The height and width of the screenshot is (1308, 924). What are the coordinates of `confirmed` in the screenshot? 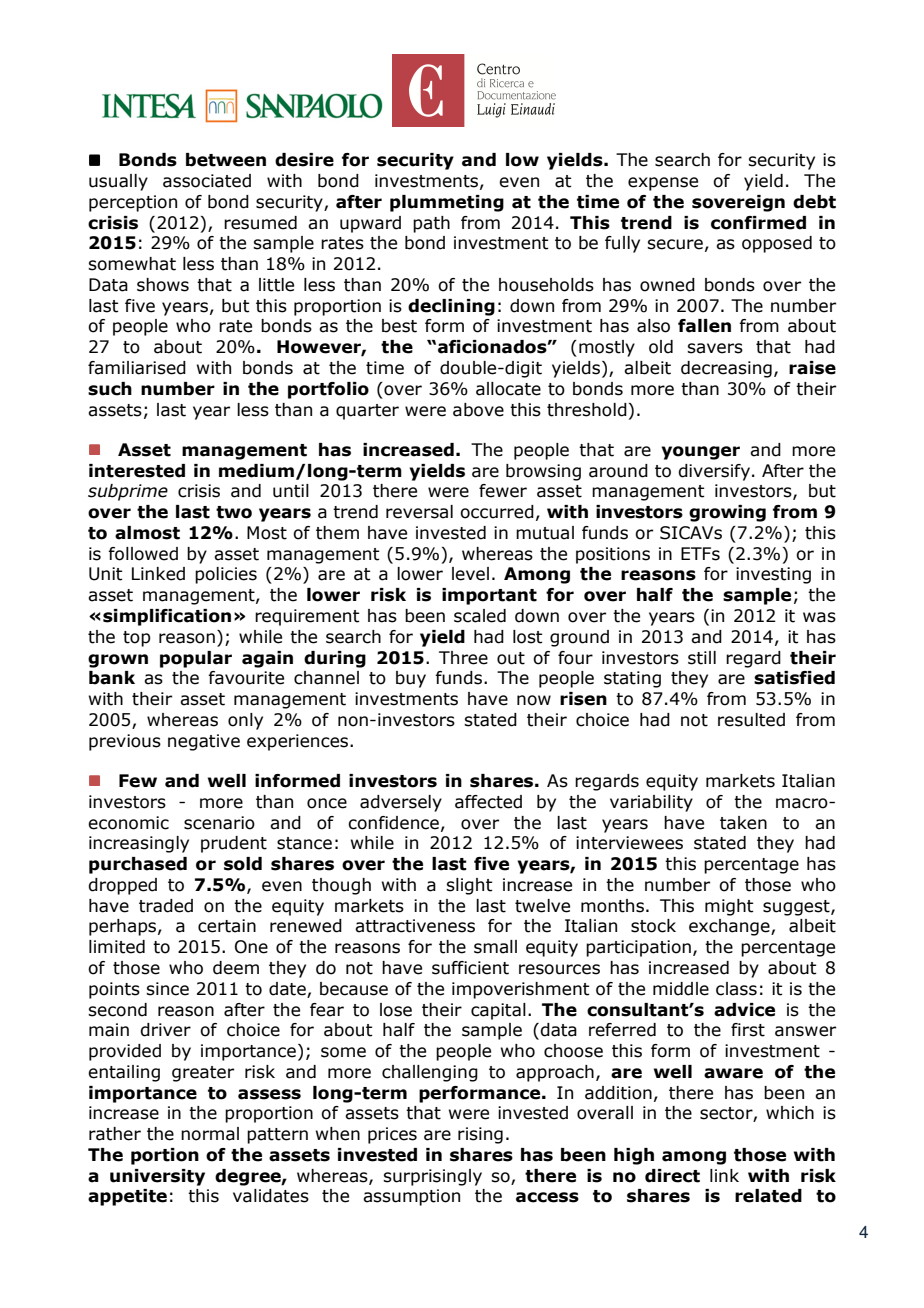 It's located at (758, 223).
